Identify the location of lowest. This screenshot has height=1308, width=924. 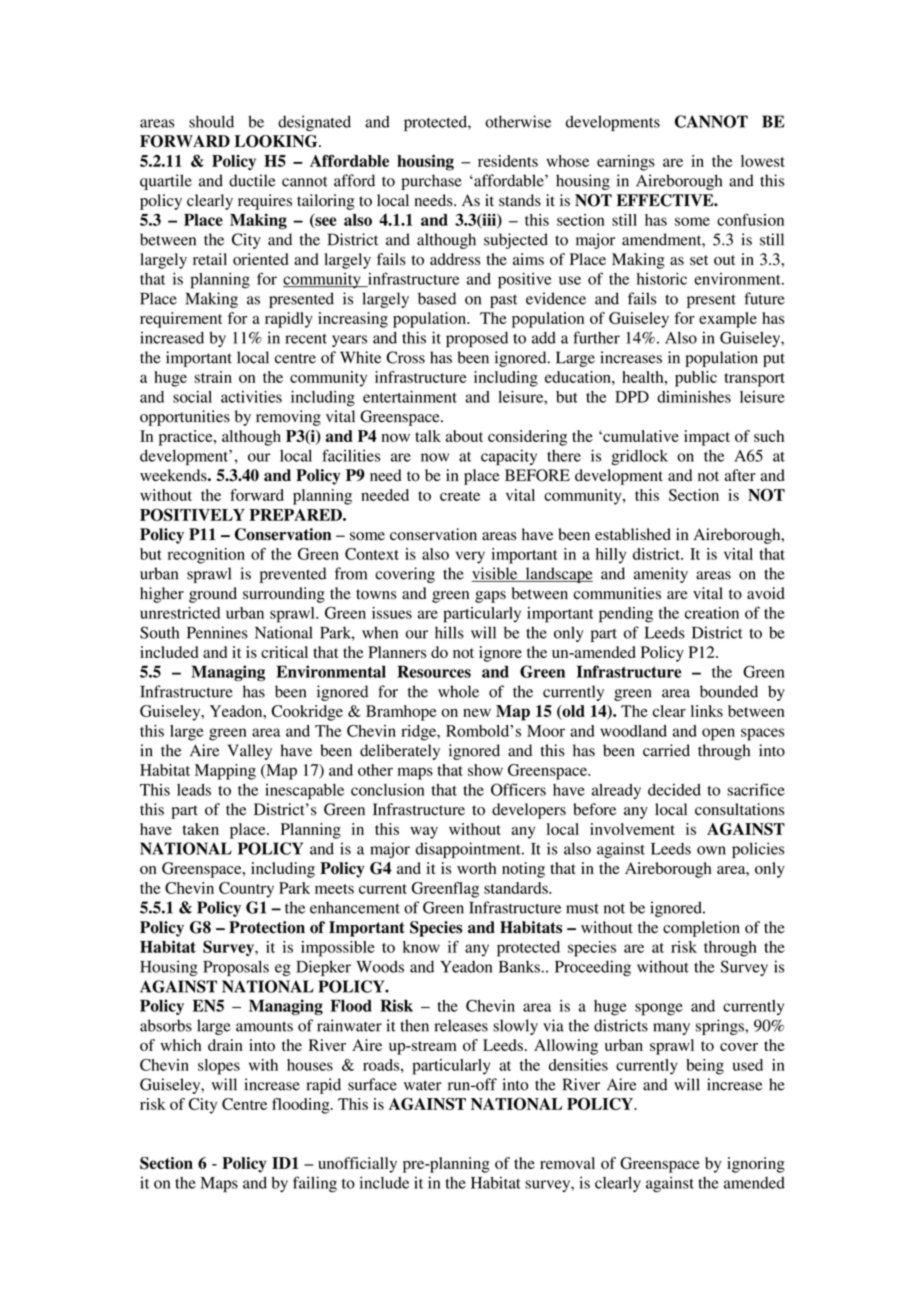
(763, 161).
